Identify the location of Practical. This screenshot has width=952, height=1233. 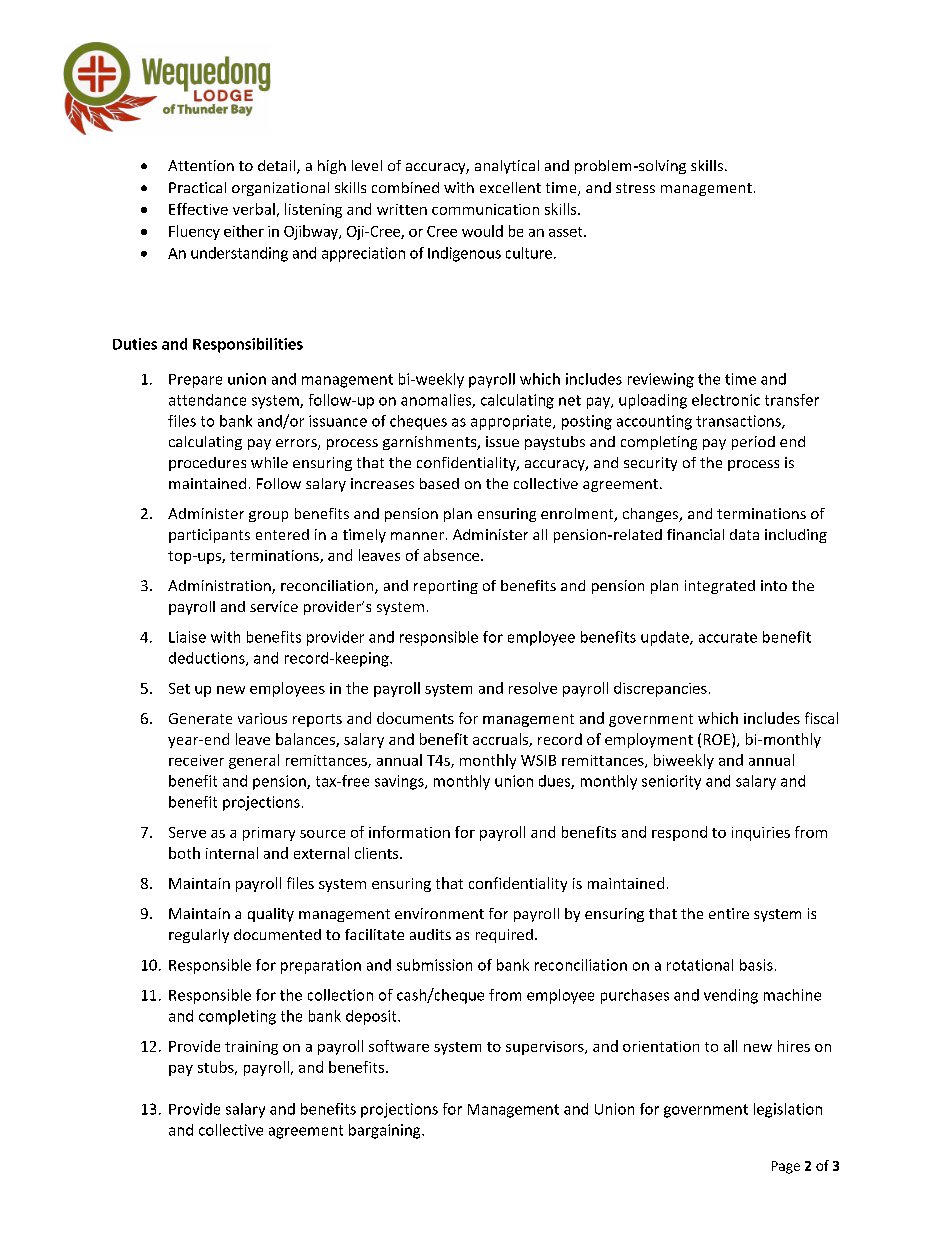
(197, 187).
